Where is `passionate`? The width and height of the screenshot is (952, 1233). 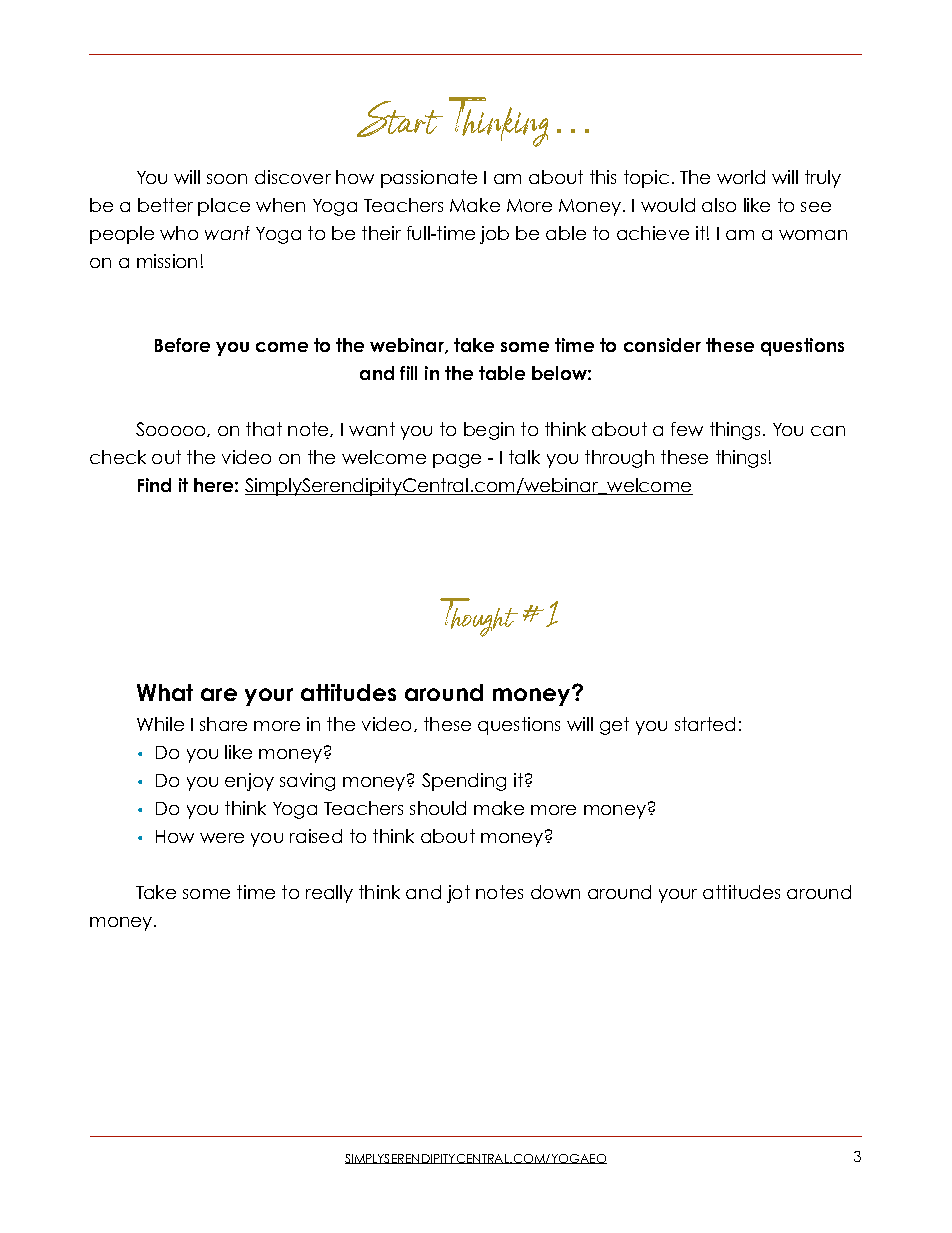
passionate is located at coordinates (429, 179).
